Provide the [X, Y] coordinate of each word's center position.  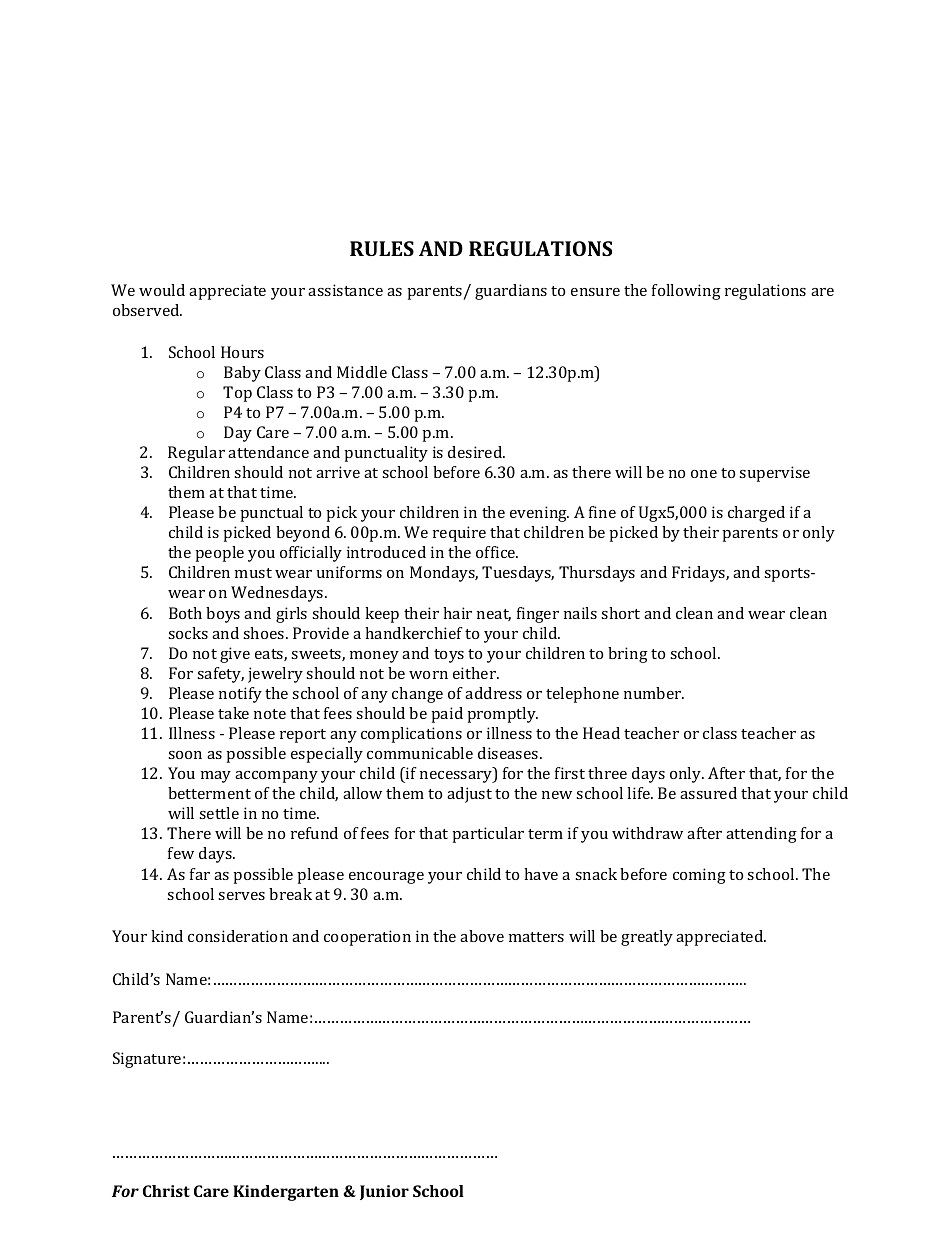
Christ [166, 1191]
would [162, 290]
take [233, 713]
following [686, 292]
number [654, 693]
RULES [382, 248]
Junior [384, 1192]
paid [447, 715]
